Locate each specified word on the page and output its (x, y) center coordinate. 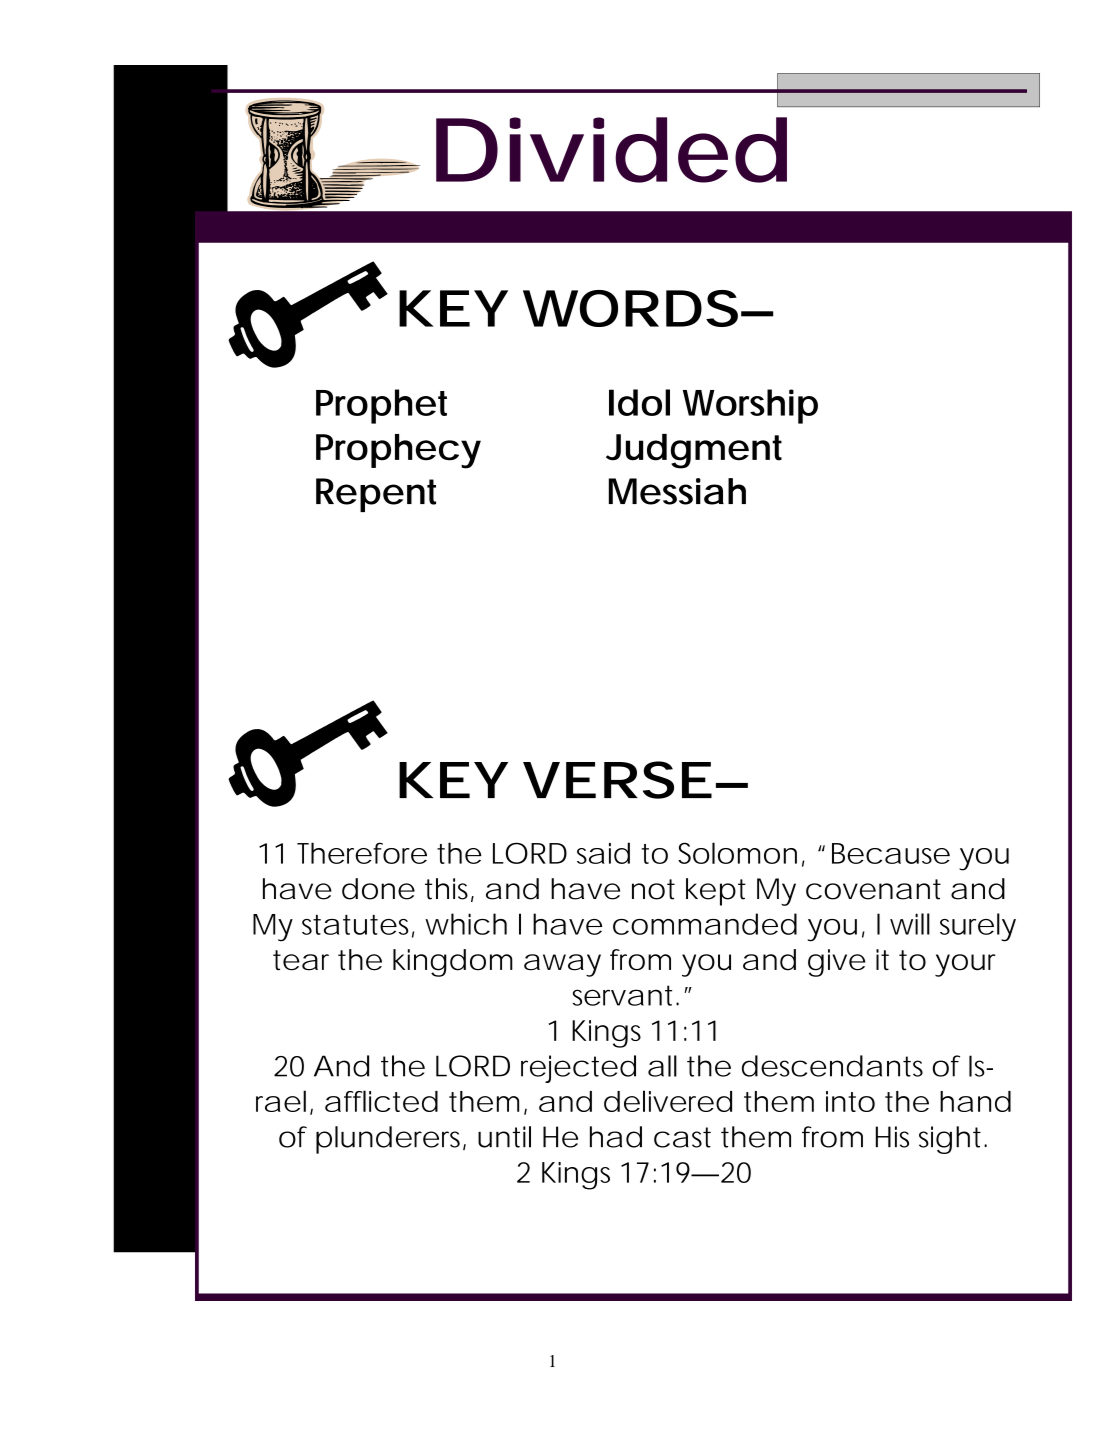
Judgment (694, 451)
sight (950, 1140)
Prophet (381, 406)
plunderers (390, 1140)
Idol (639, 402)
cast (682, 1137)
